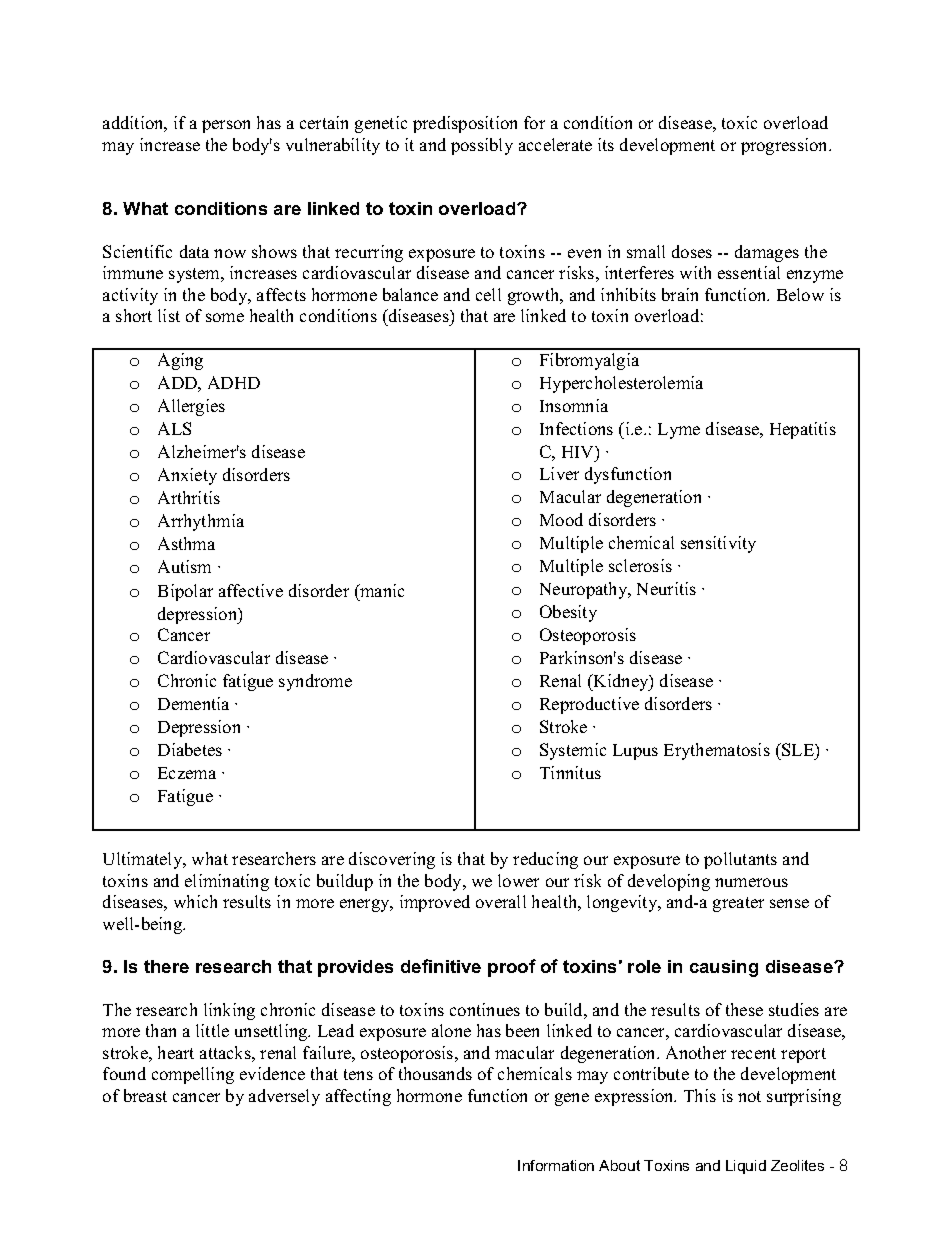 The height and width of the document is (1233, 952). What do you see at coordinates (482, 146) in the document?
I see `possibly` at bounding box center [482, 146].
